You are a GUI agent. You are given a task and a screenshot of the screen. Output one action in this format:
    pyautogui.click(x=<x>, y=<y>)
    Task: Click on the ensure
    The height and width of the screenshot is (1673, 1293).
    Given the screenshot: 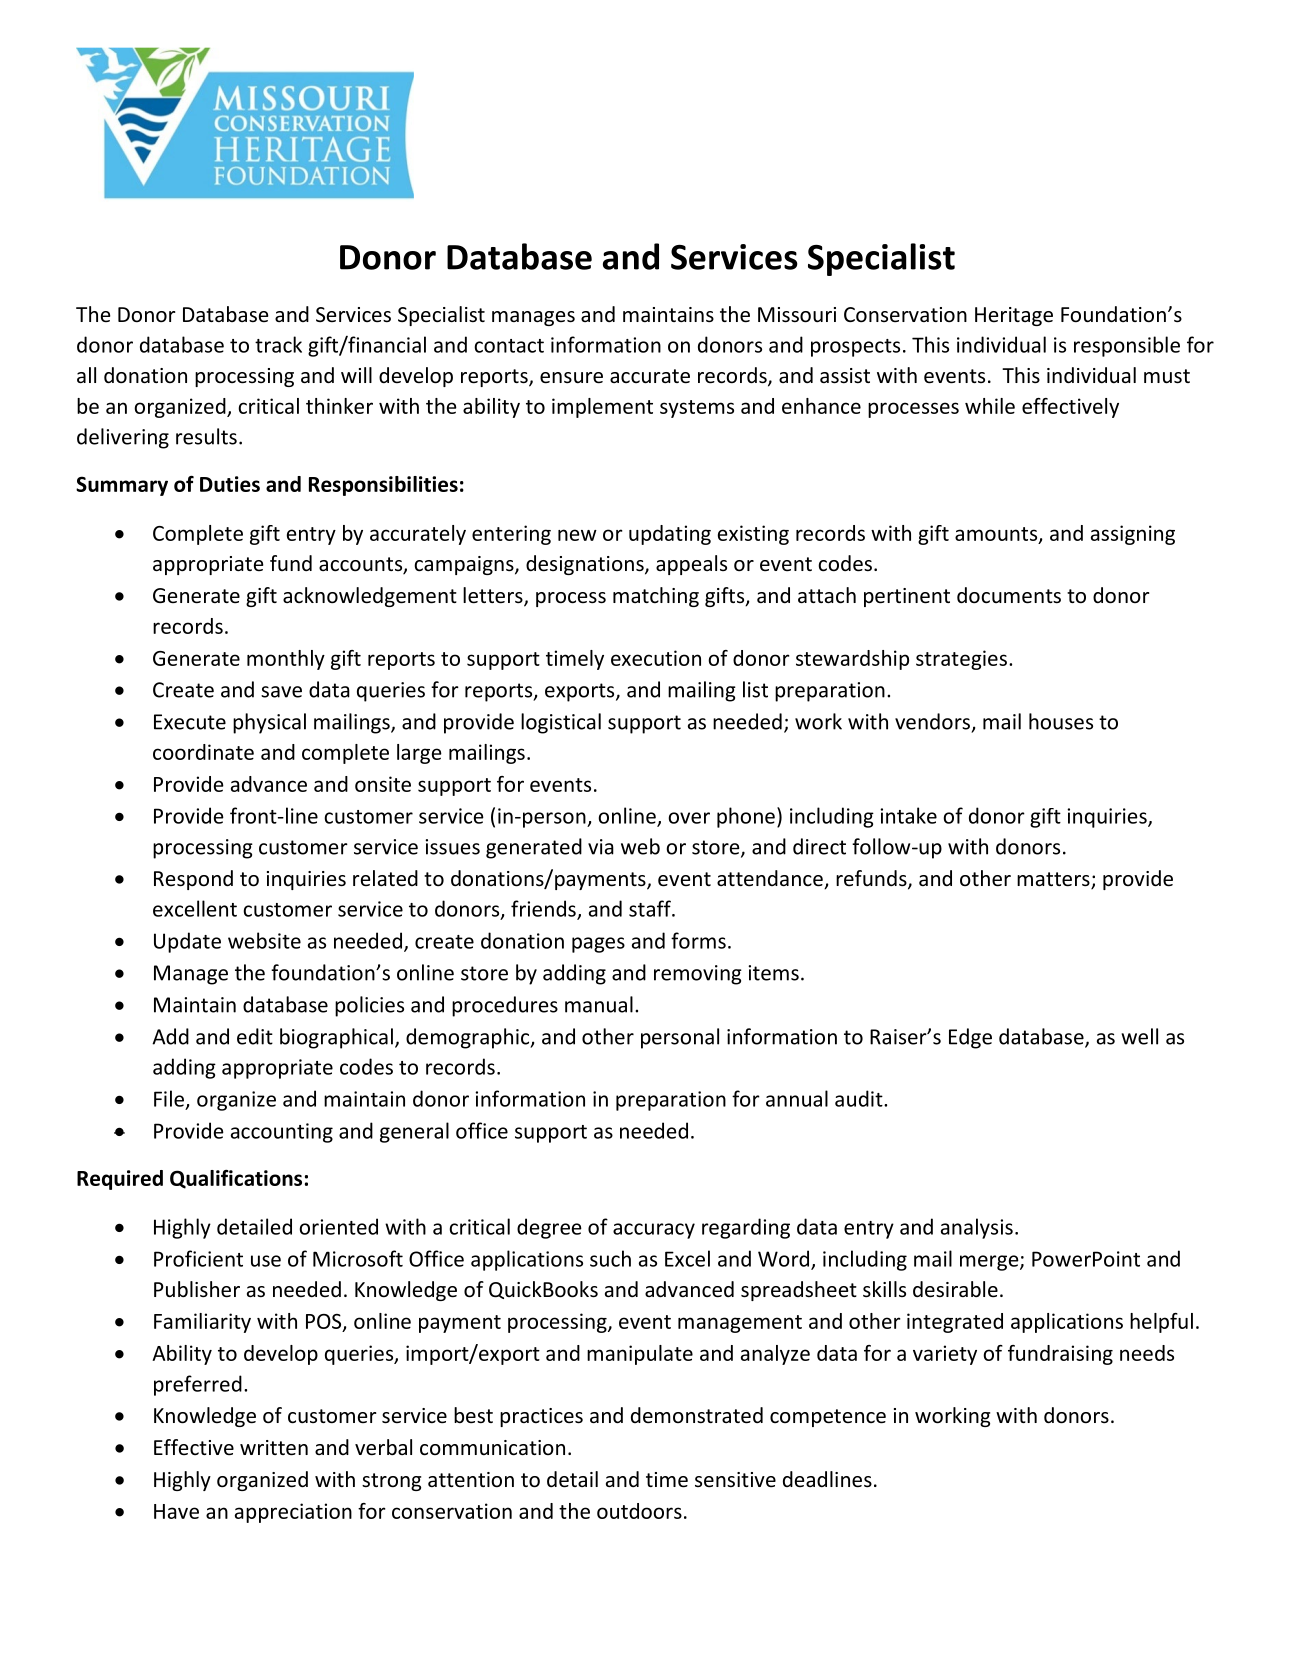 What is the action you would take?
    pyautogui.click(x=571, y=378)
